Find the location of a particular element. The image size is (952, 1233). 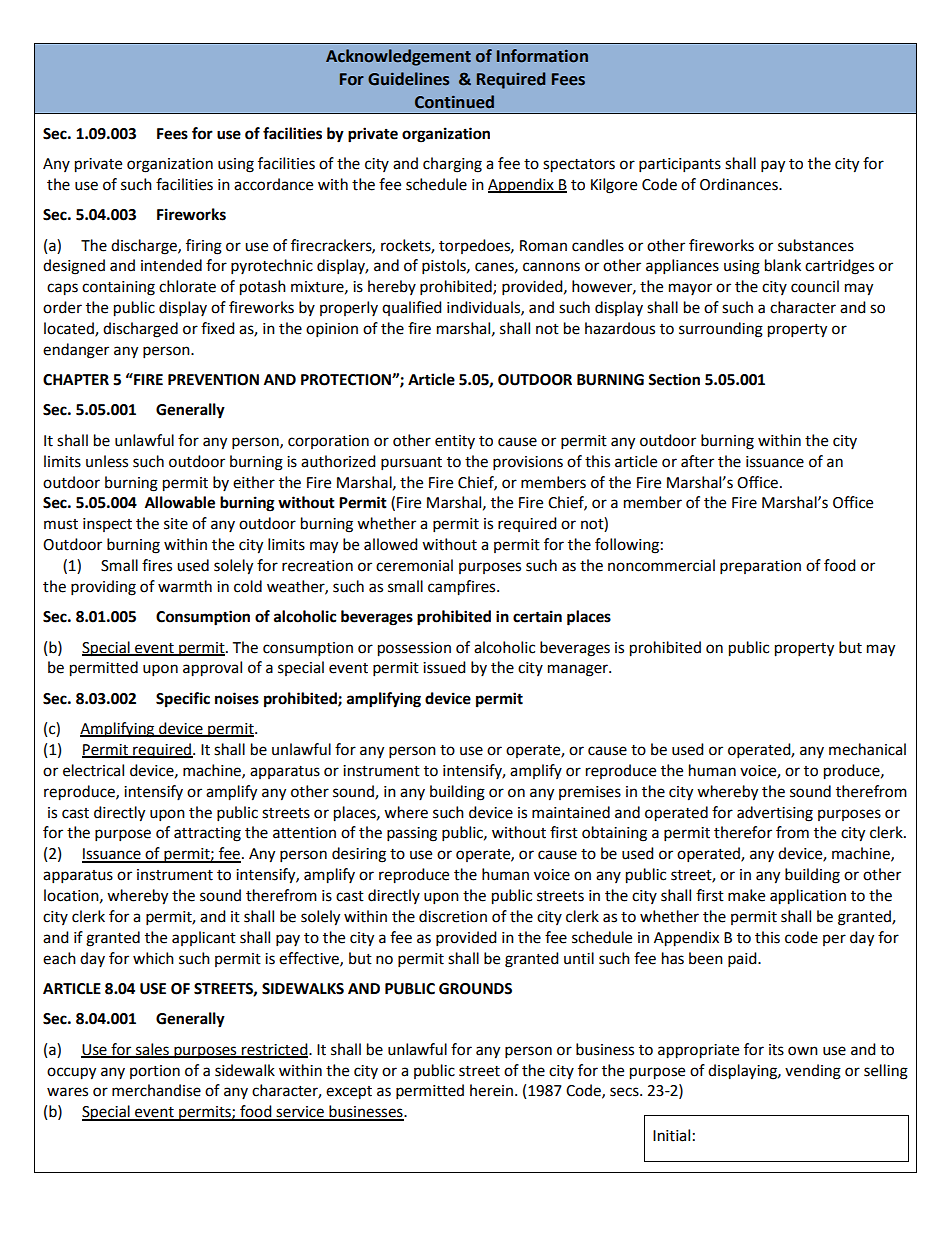

Continued is located at coordinates (454, 102).
